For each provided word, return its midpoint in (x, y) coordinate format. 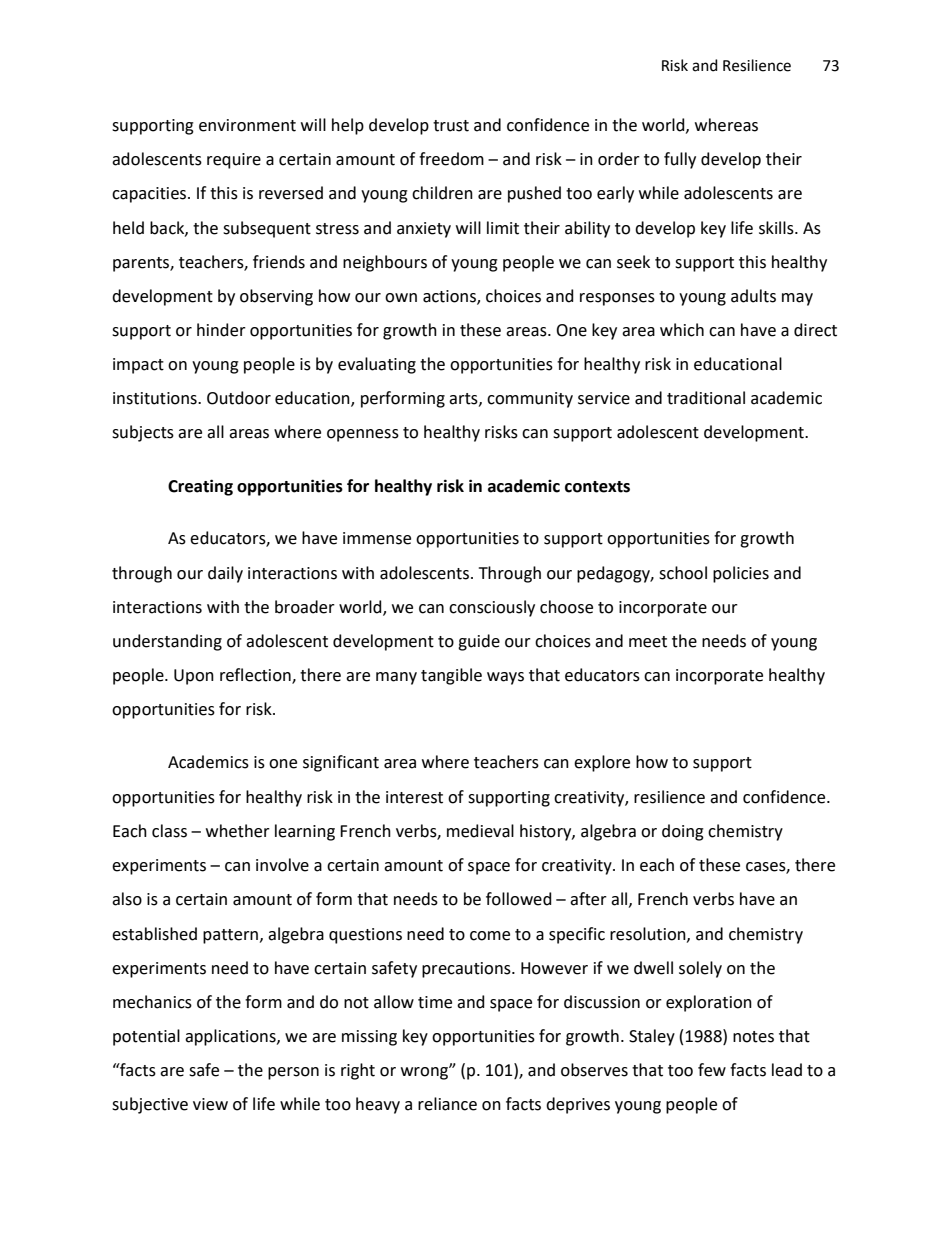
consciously (492, 608)
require (234, 161)
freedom (451, 159)
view (210, 1104)
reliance (447, 1104)
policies (741, 574)
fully (680, 160)
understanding (167, 642)
